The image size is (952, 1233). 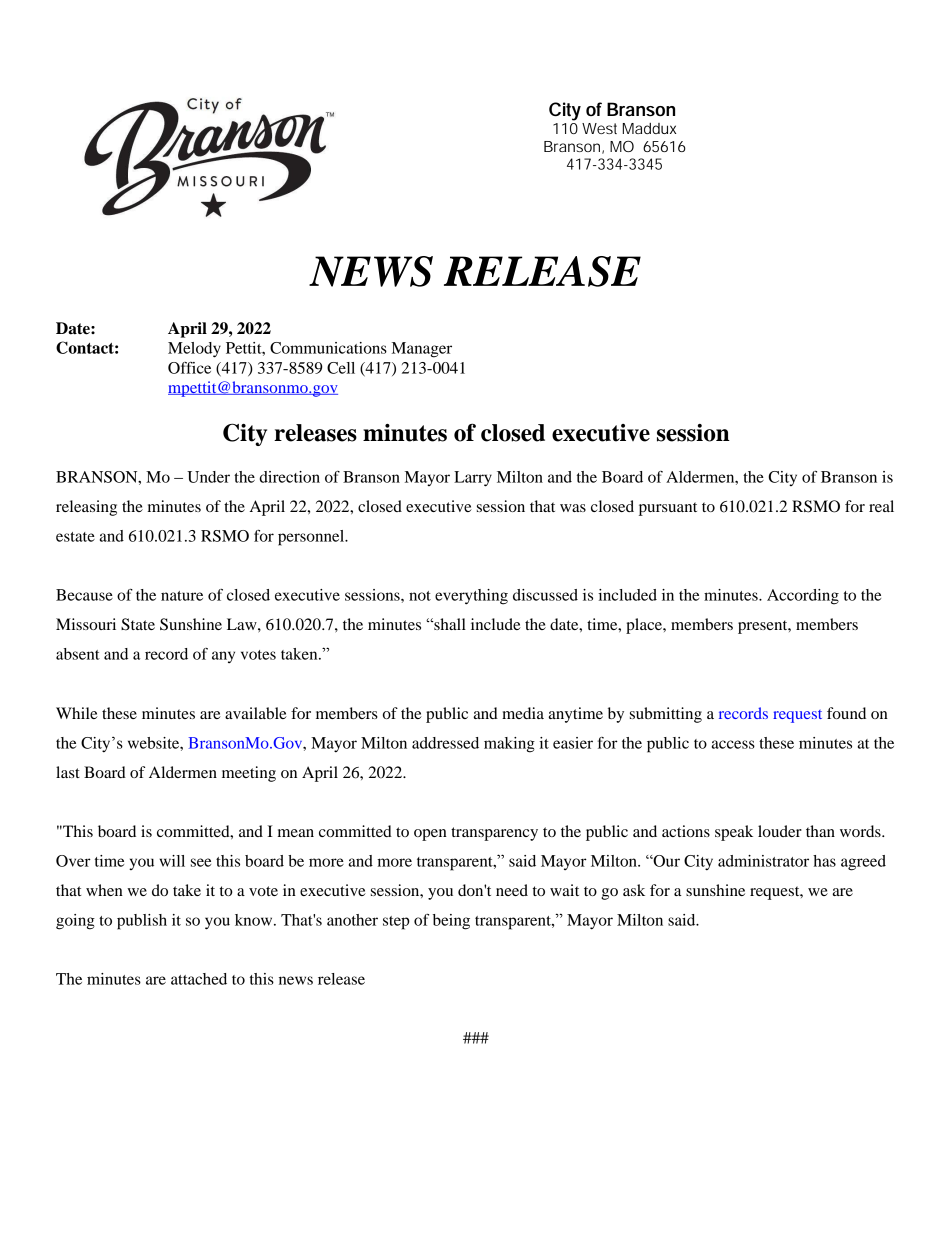 What do you see at coordinates (471, 597) in the page?
I see `everything` at bounding box center [471, 597].
